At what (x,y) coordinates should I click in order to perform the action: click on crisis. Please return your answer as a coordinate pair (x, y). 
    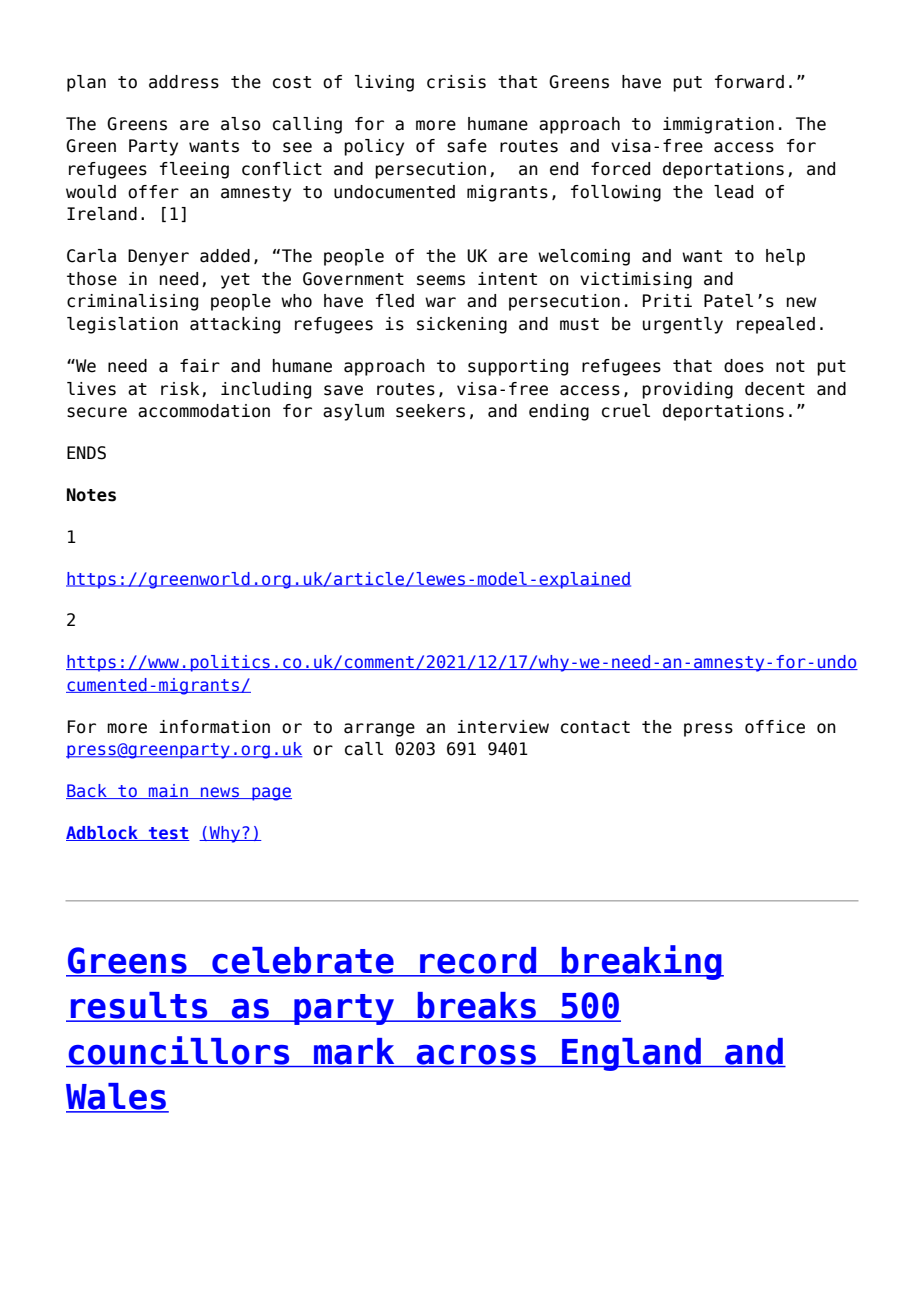
    Looking at the image, I should click on (456, 82).
